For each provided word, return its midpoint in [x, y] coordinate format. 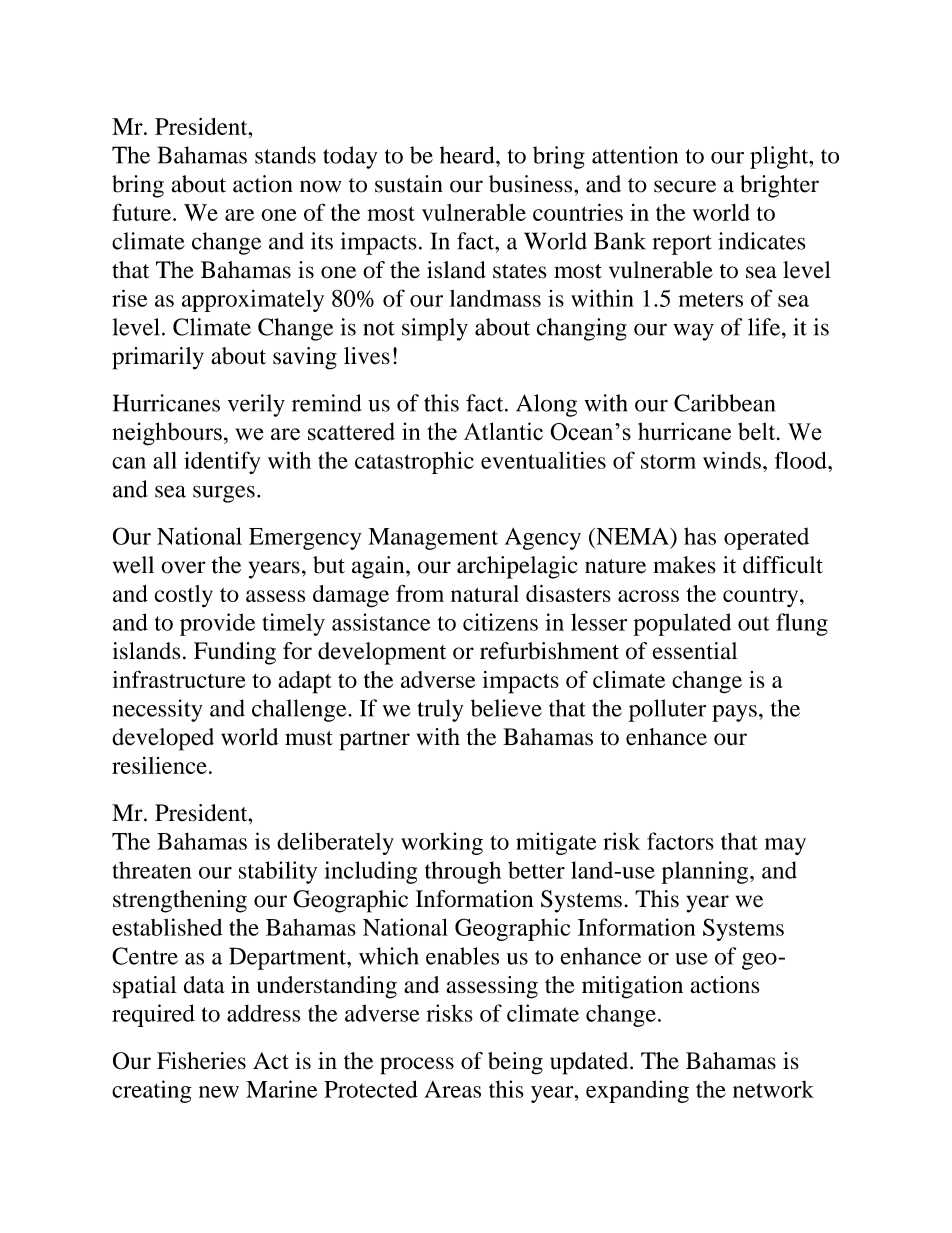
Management [433, 539]
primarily [158, 358]
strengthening [180, 901]
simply [435, 329]
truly [440, 710]
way [693, 332]
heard [468, 155]
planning [706, 872]
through [463, 872]
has [700, 536]
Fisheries [201, 1061]
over [183, 567]
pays [734, 713]
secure [685, 186]
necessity [157, 710]
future [143, 212]
